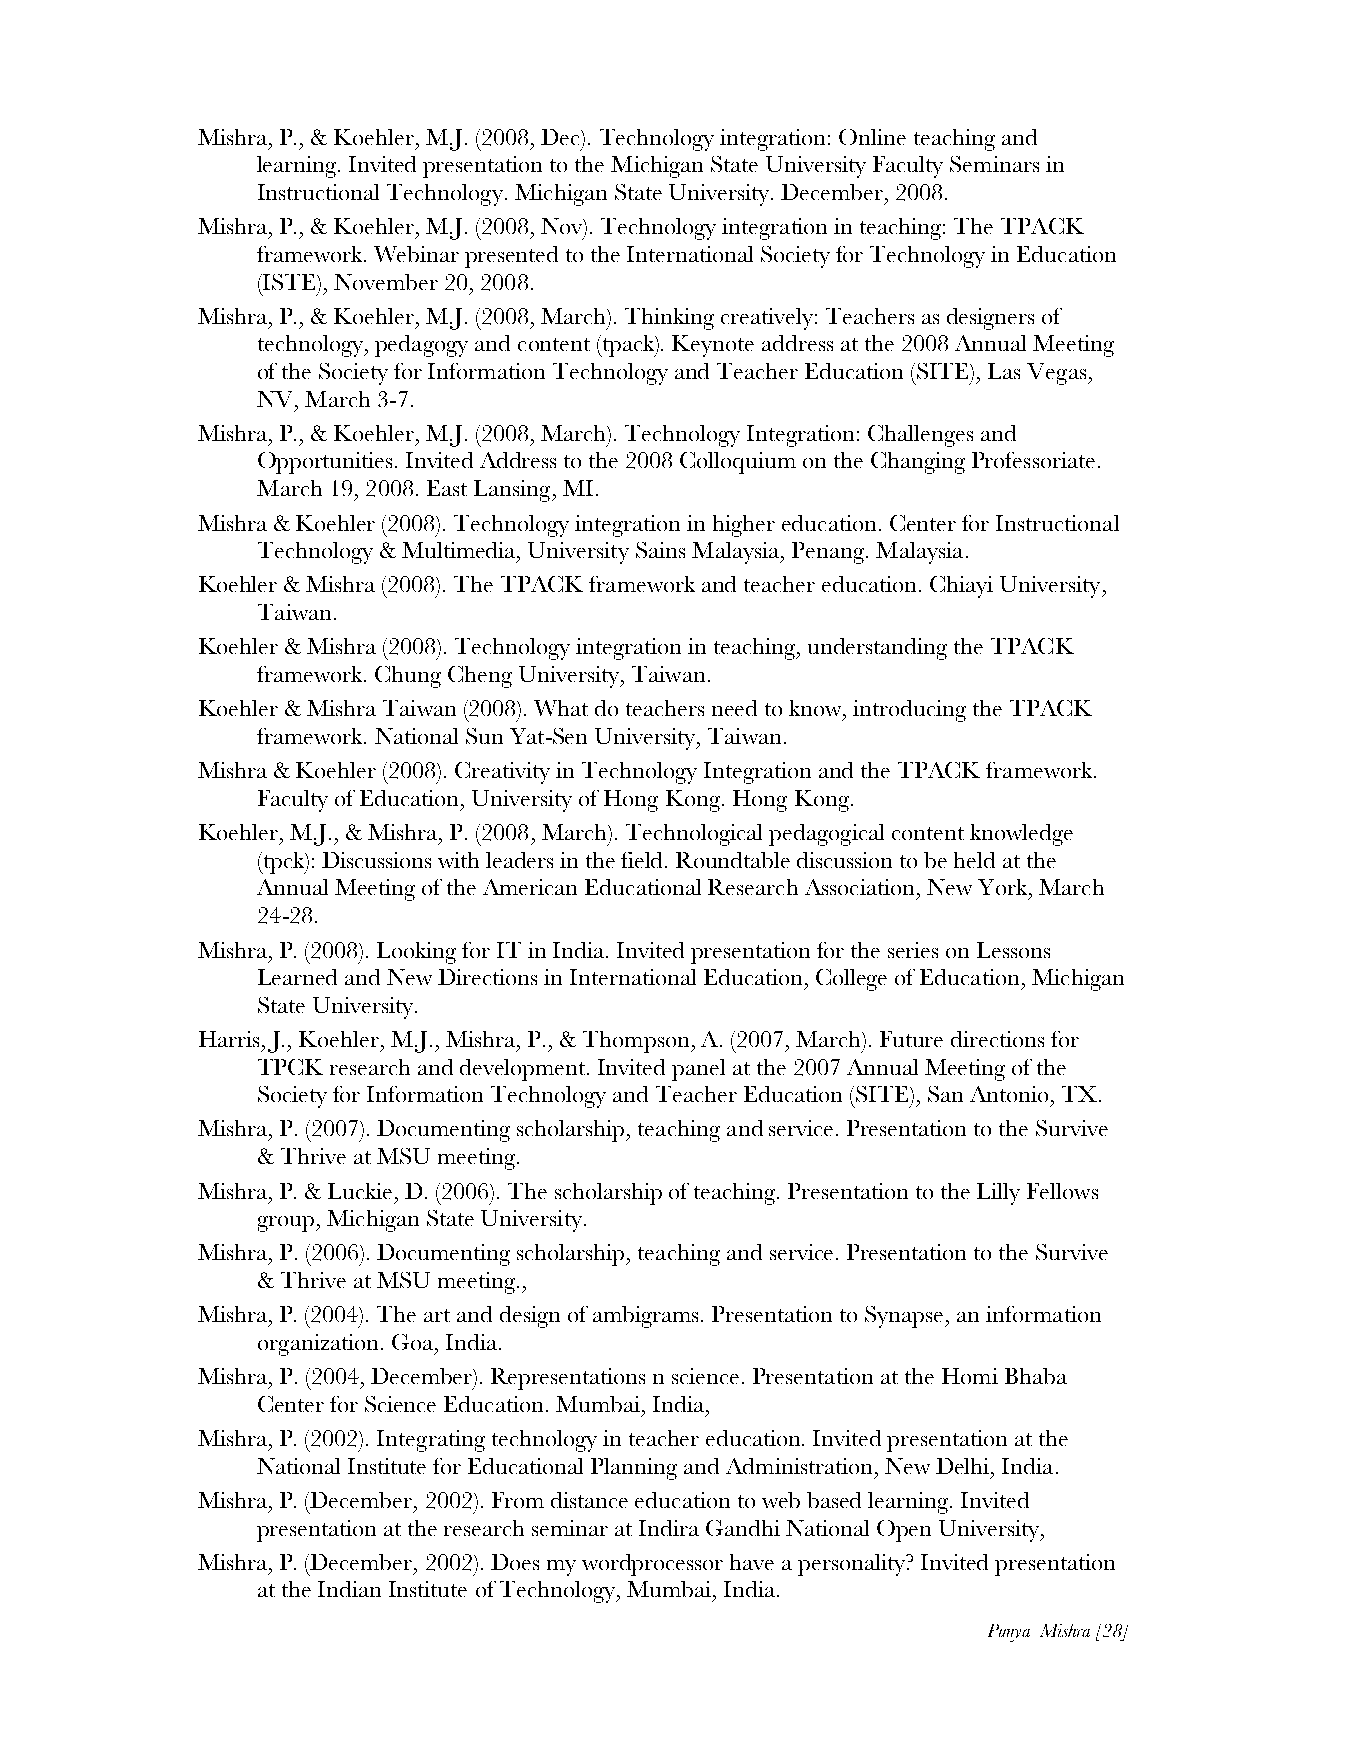 The height and width of the image is (1741, 1346). Describe the element at coordinates (998, 1194) in the image. I see `Lilly` at that location.
